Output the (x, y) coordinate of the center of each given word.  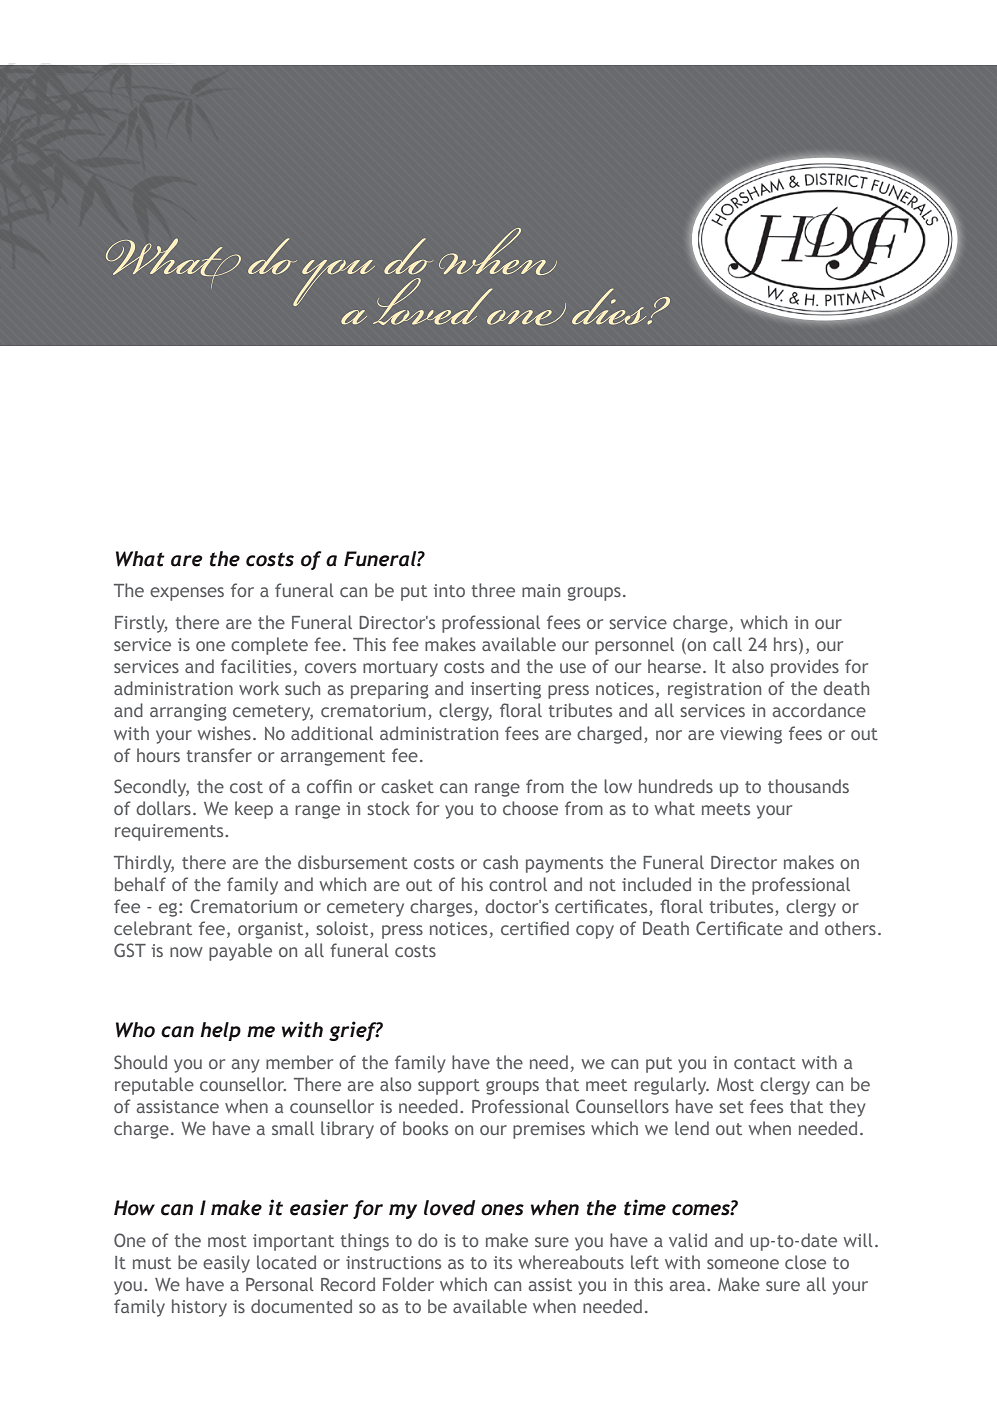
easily (226, 1264)
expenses (187, 594)
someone (743, 1264)
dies (610, 306)
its (503, 1262)
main (541, 590)
